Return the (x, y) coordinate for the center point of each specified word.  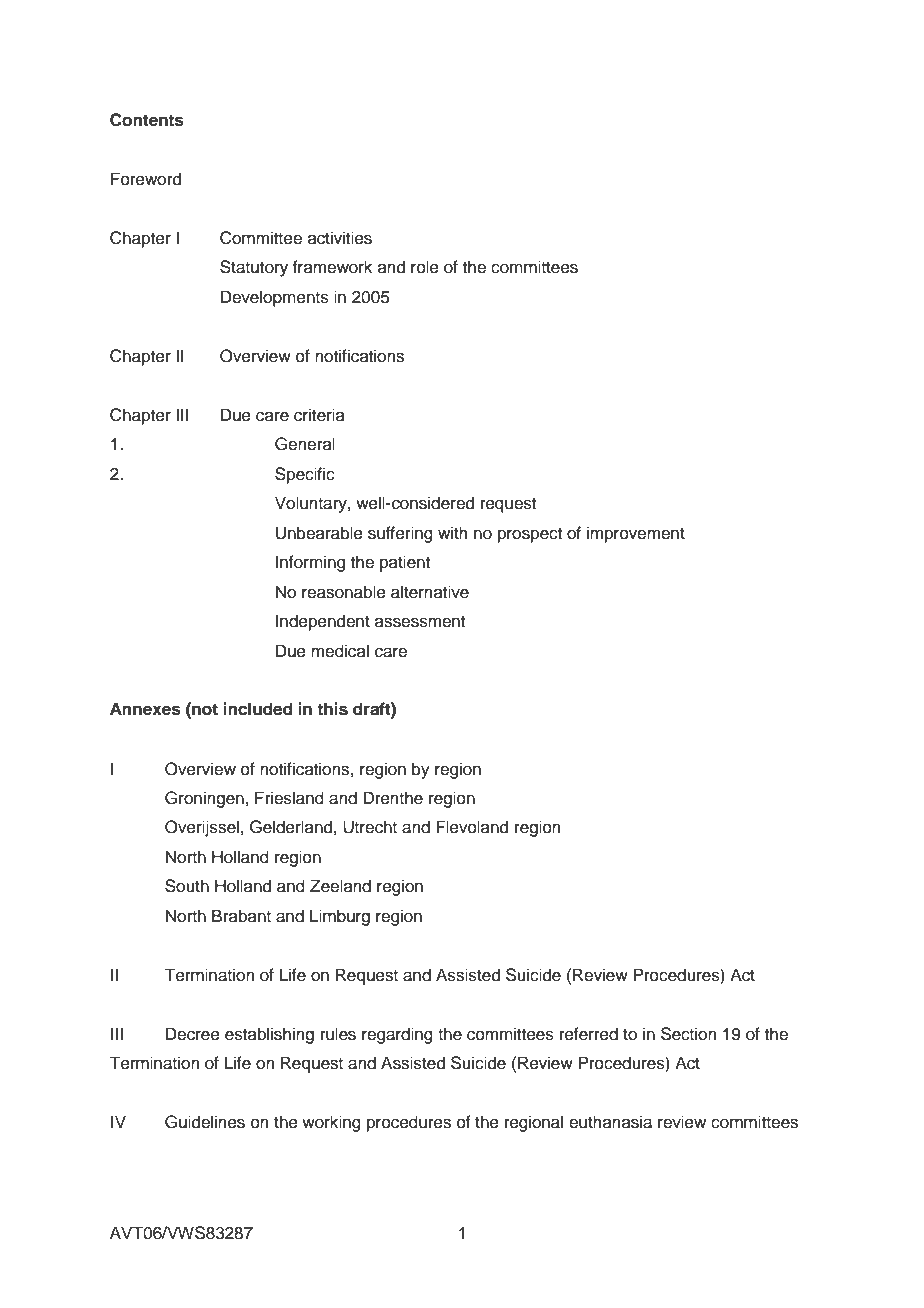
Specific (305, 475)
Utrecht (370, 827)
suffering (400, 534)
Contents (147, 120)
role (425, 267)
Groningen (204, 799)
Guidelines (205, 1122)
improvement (636, 534)
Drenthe (393, 798)
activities (340, 238)
